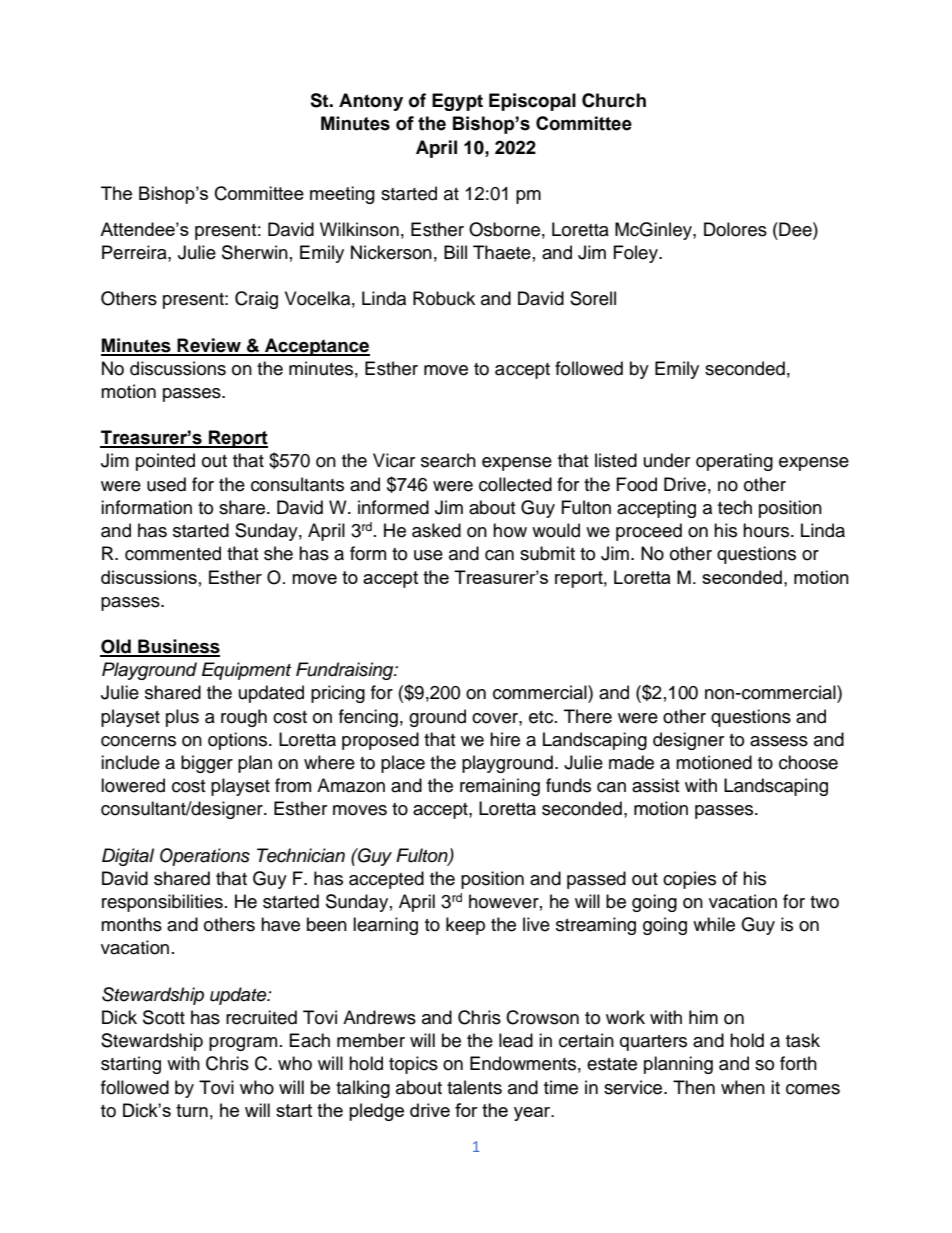  What do you see at coordinates (178, 647) in the screenshot?
I see `Business` at bounding box center [178, 647].
